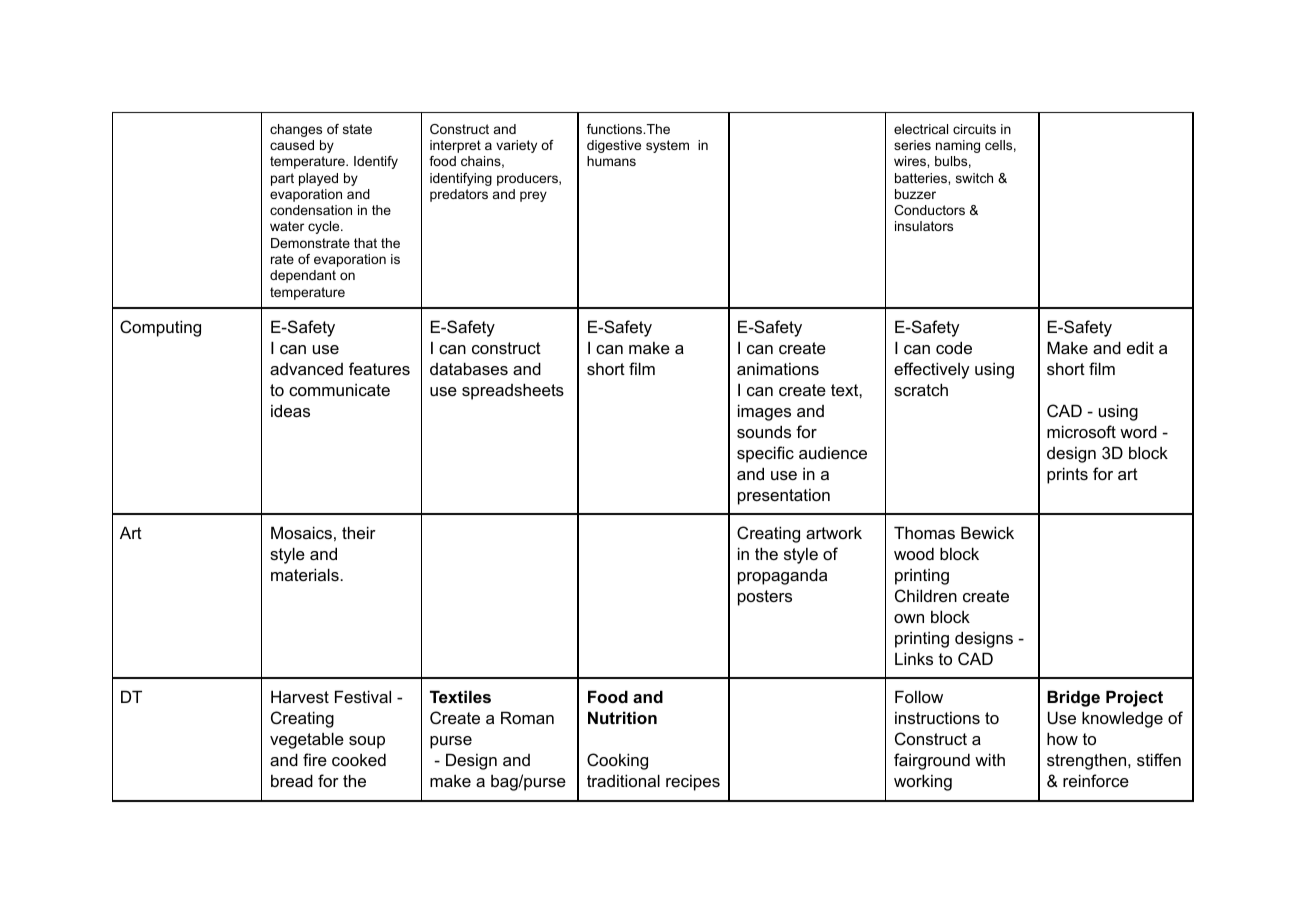 The width and height of the image is (1307, 924). Describe the element at coordinates (958, 146) in the image. I see `naming` at that location.
